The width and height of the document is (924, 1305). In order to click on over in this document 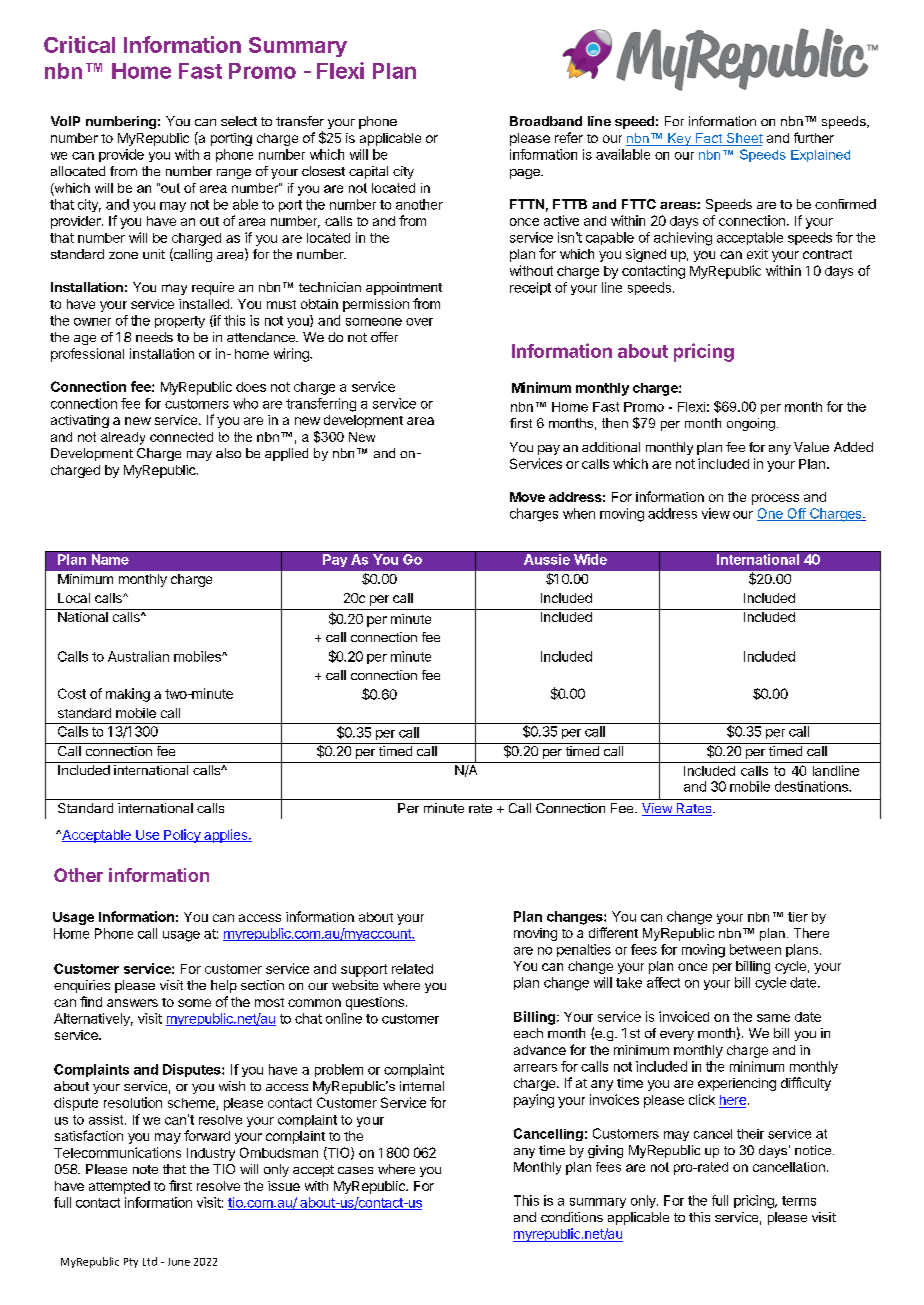, I will do `click(419, 322)`.
